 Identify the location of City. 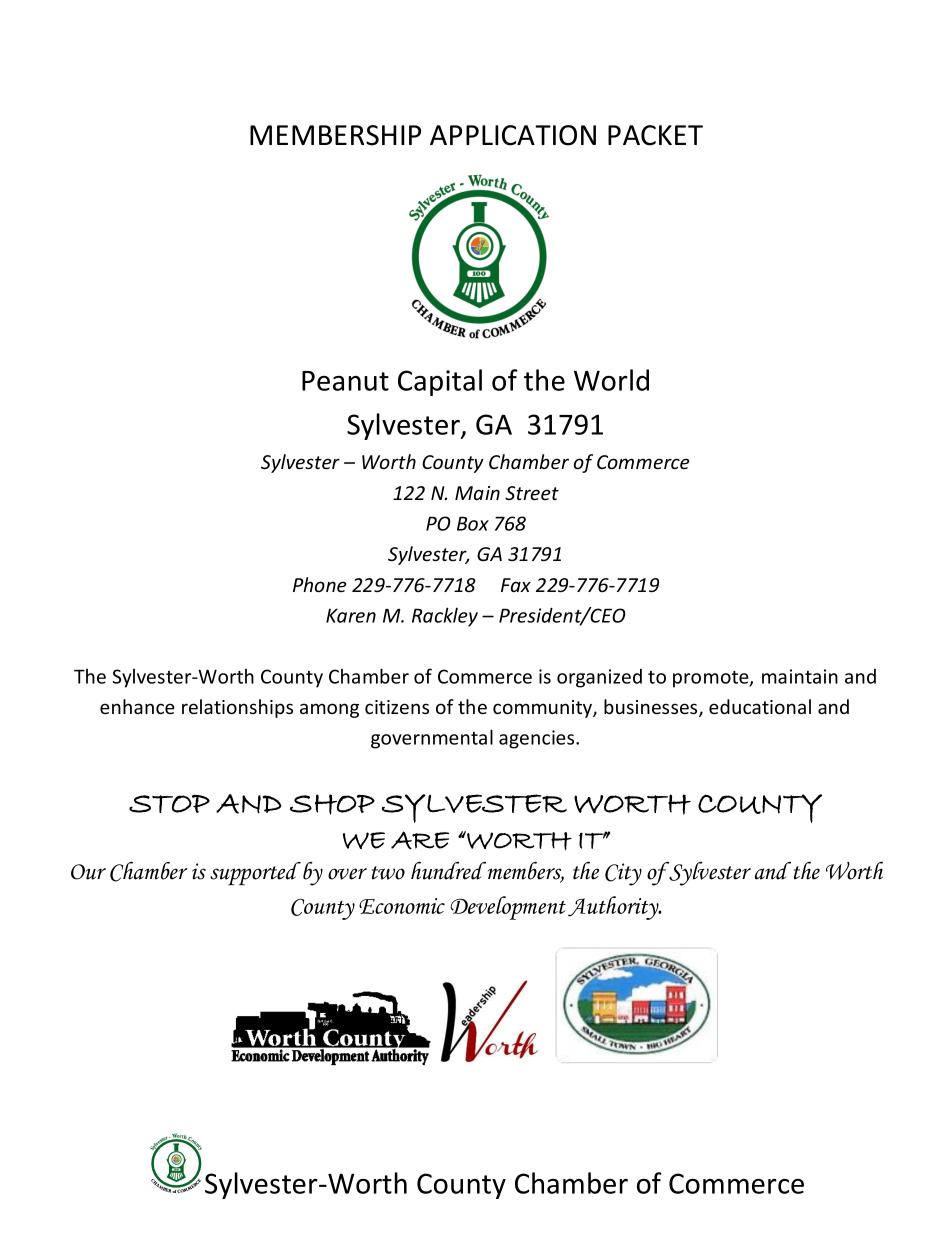
(623, 874).
